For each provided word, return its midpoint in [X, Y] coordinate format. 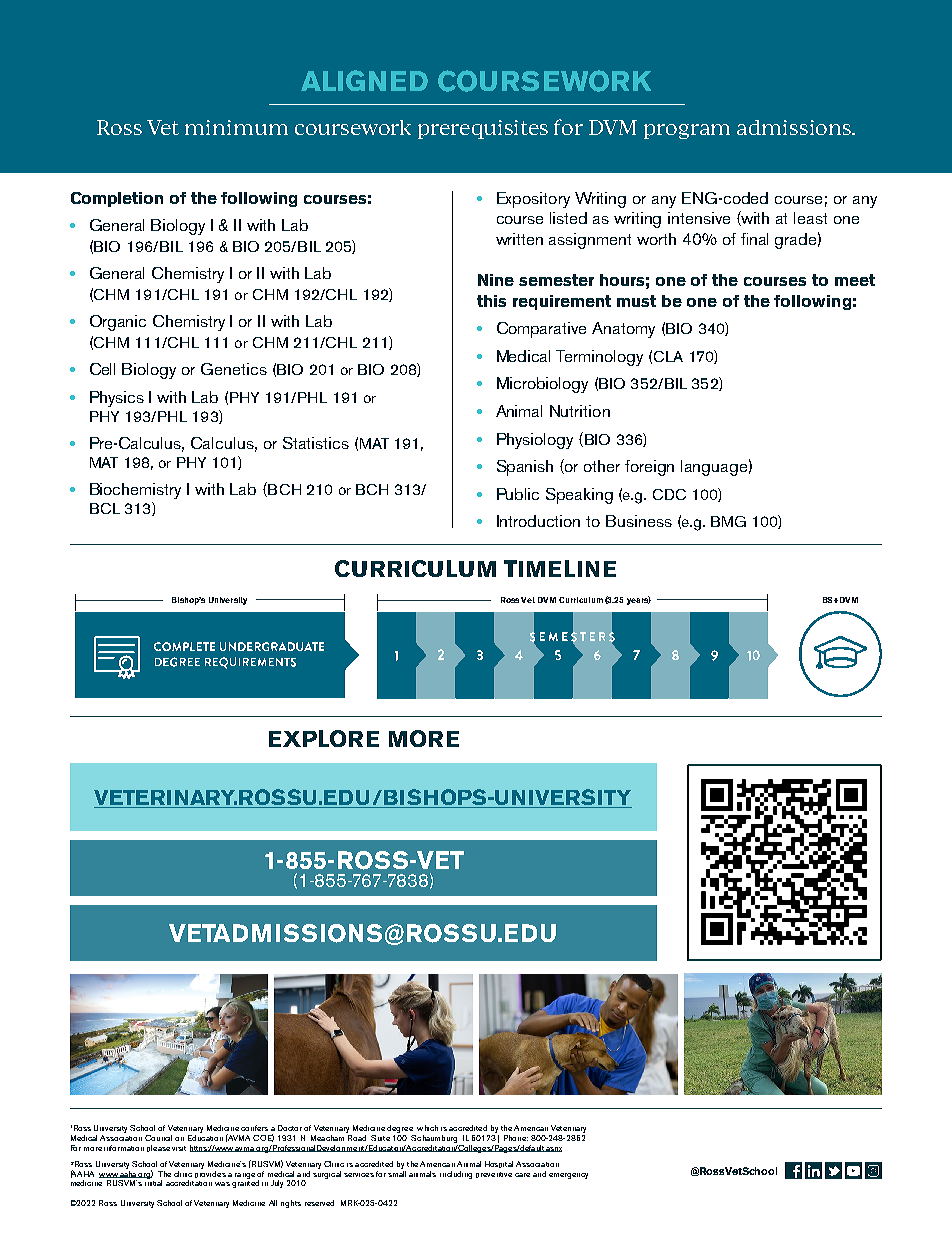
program [687, 131]
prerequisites [483, 129]
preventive [494, 1175]
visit [179, 1148]
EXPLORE [324, 738]
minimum [236, 127]
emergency [568, 1176]
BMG [728, 521]
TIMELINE [560, 568]
